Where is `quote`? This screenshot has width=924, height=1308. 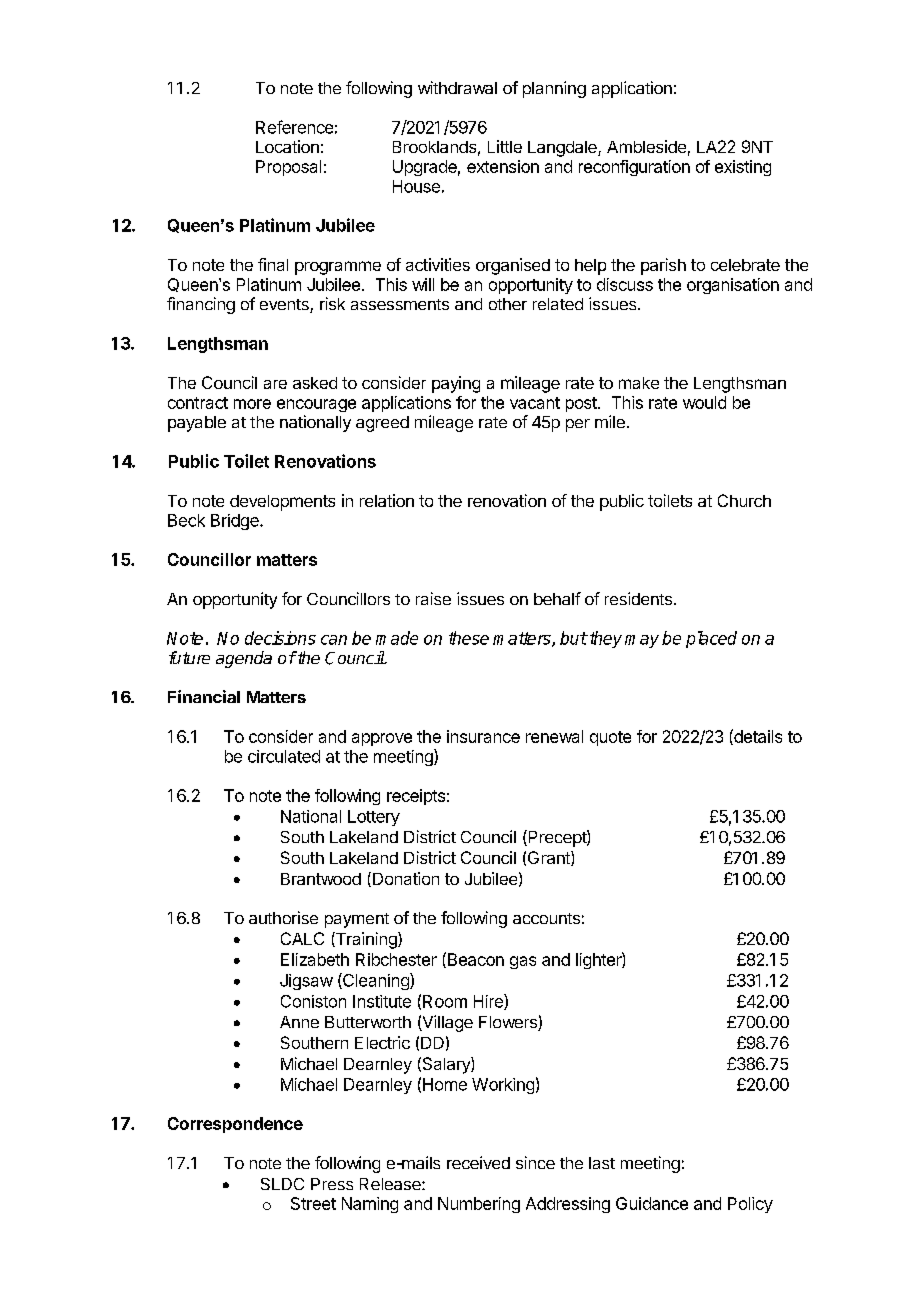
quote is located at coordinates (610, 738).
